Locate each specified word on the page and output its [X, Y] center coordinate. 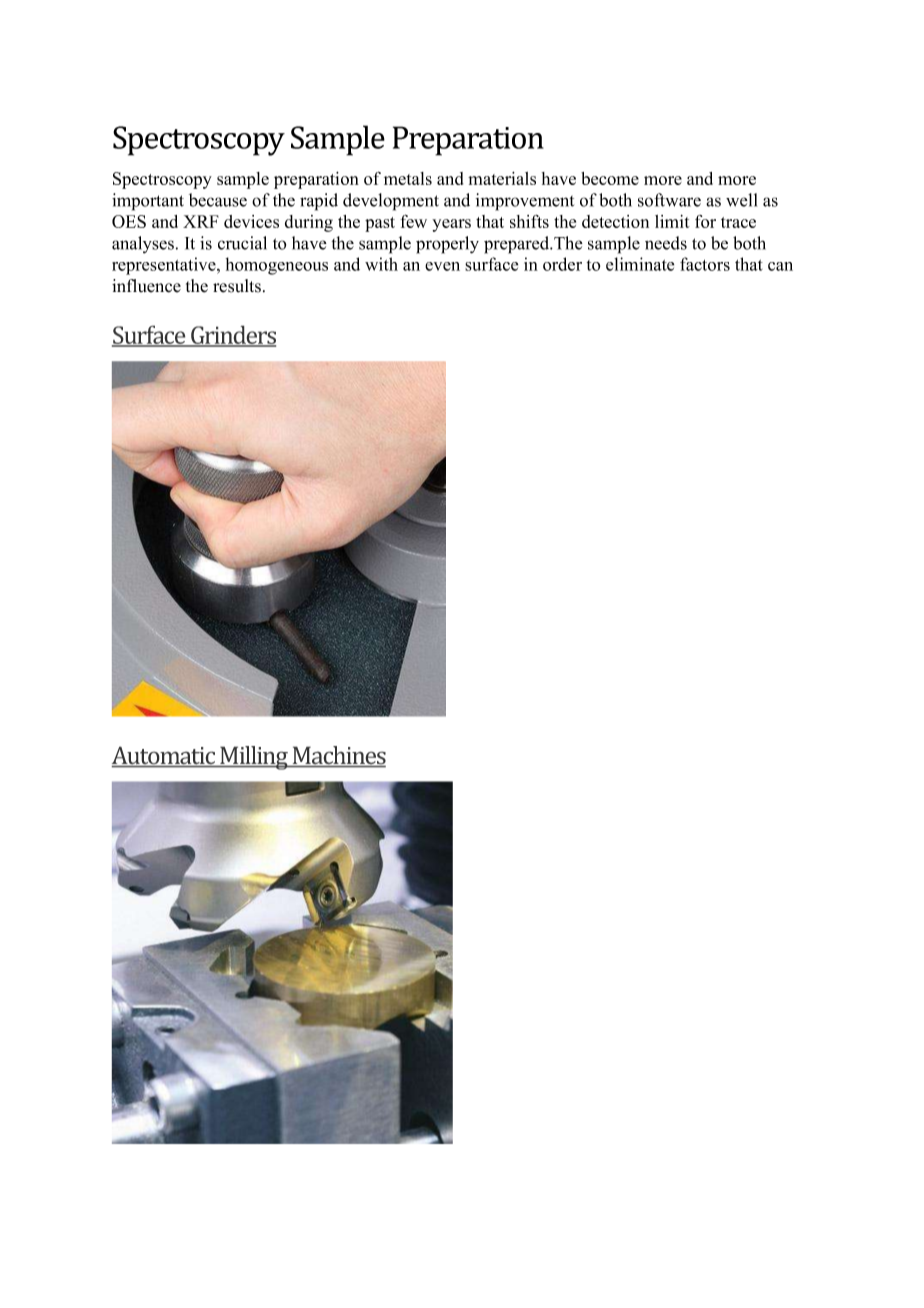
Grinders [232, 335]
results [237, 286]
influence [146, 286]
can [780, 266]
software [669, 200]
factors [705, 264]
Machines [338, 756]
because [218, 200]
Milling [254, 758]
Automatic [164, 756]
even [442, 266]
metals [408, 178]
